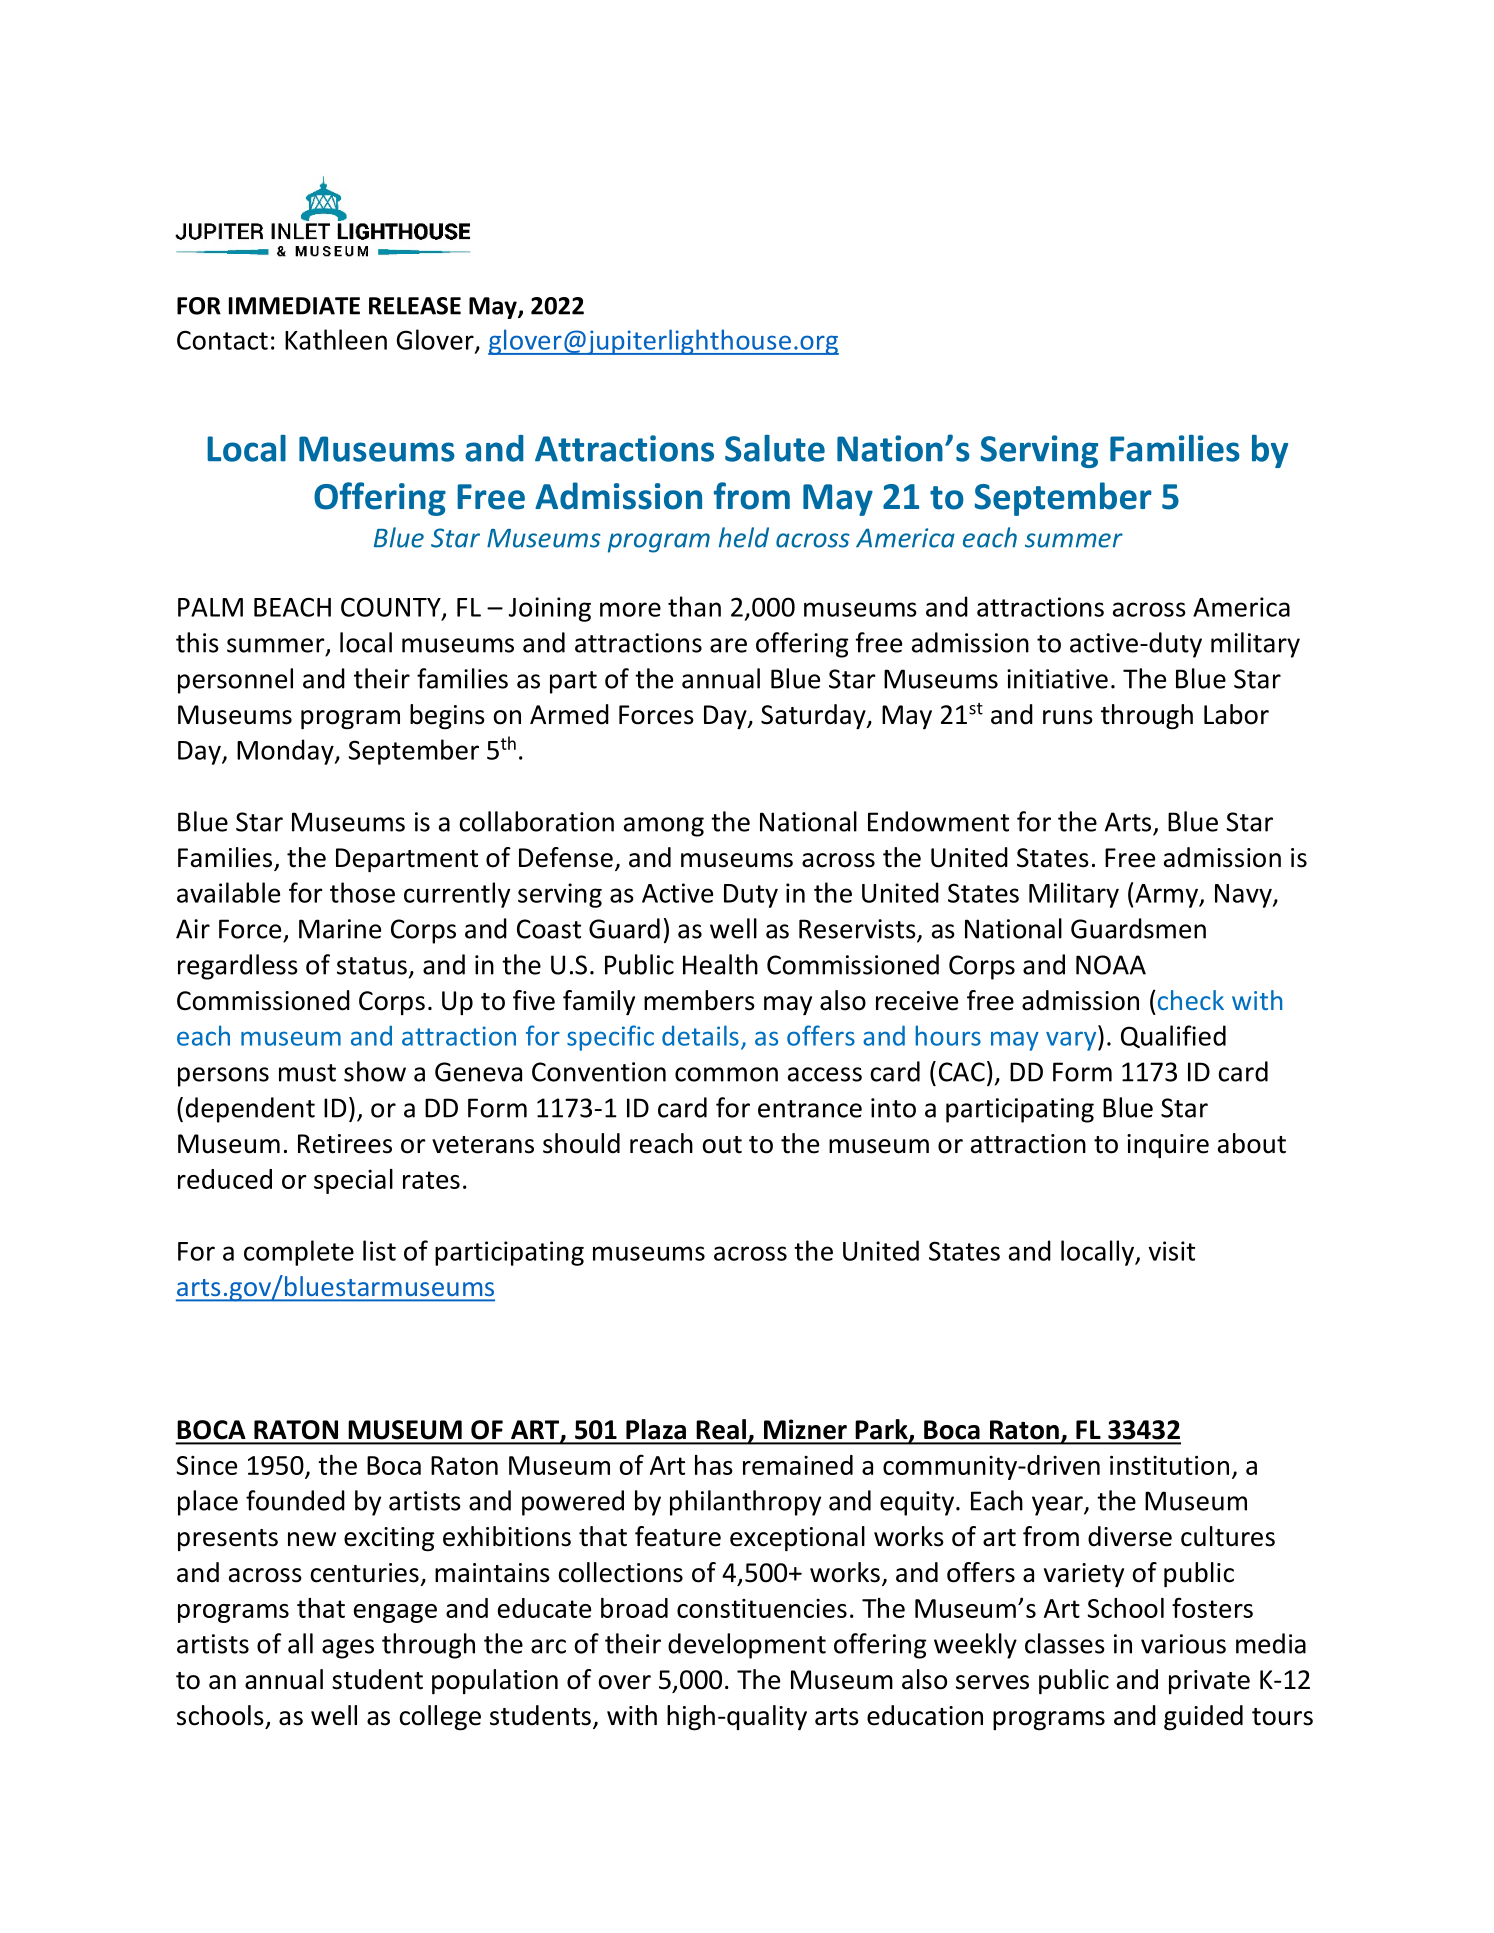  Describe the element at coordinates (747, 1646) in the image. I see `development` at that location.
